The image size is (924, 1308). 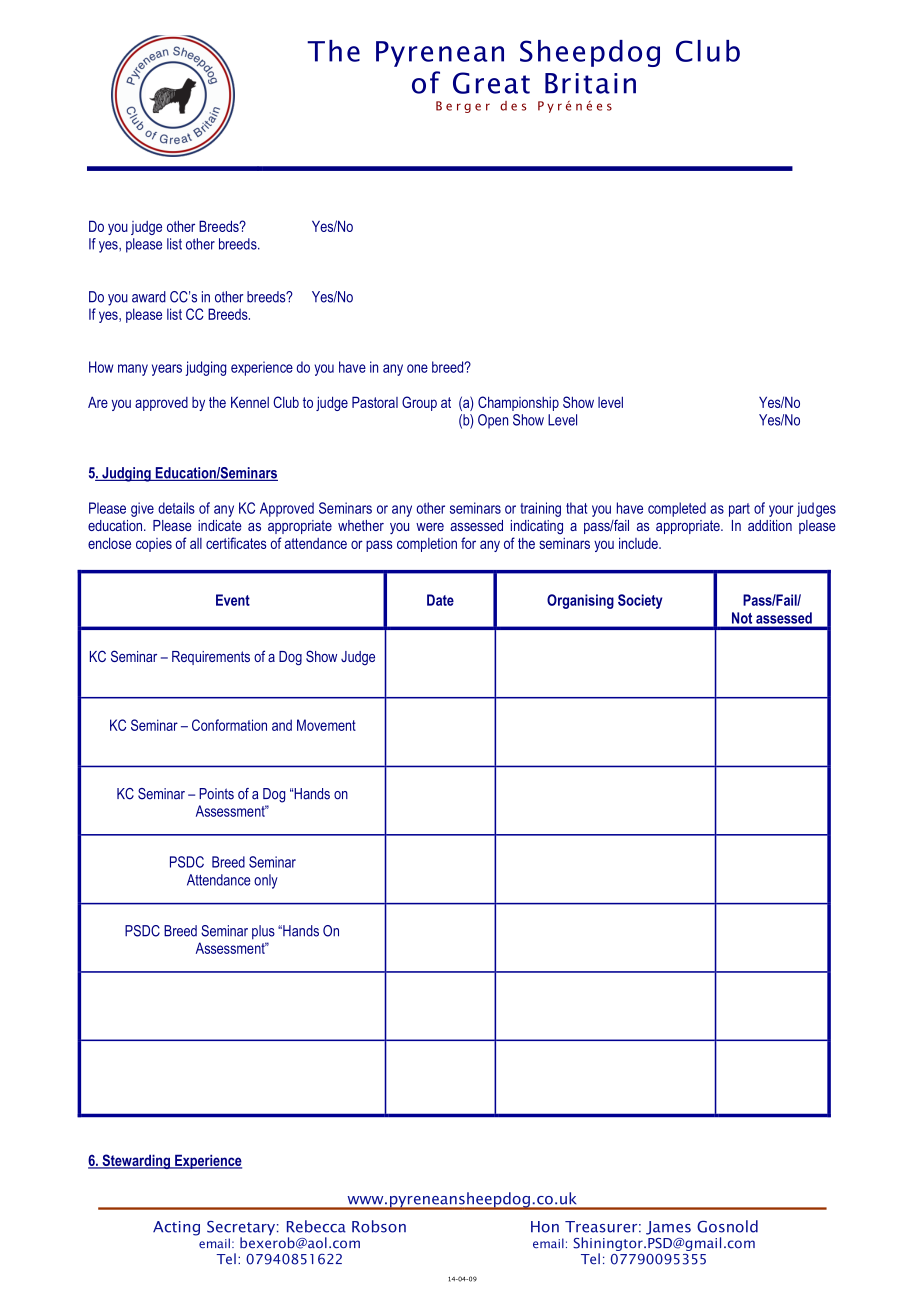 I want to click on Great, so click(x=491, y=83).
